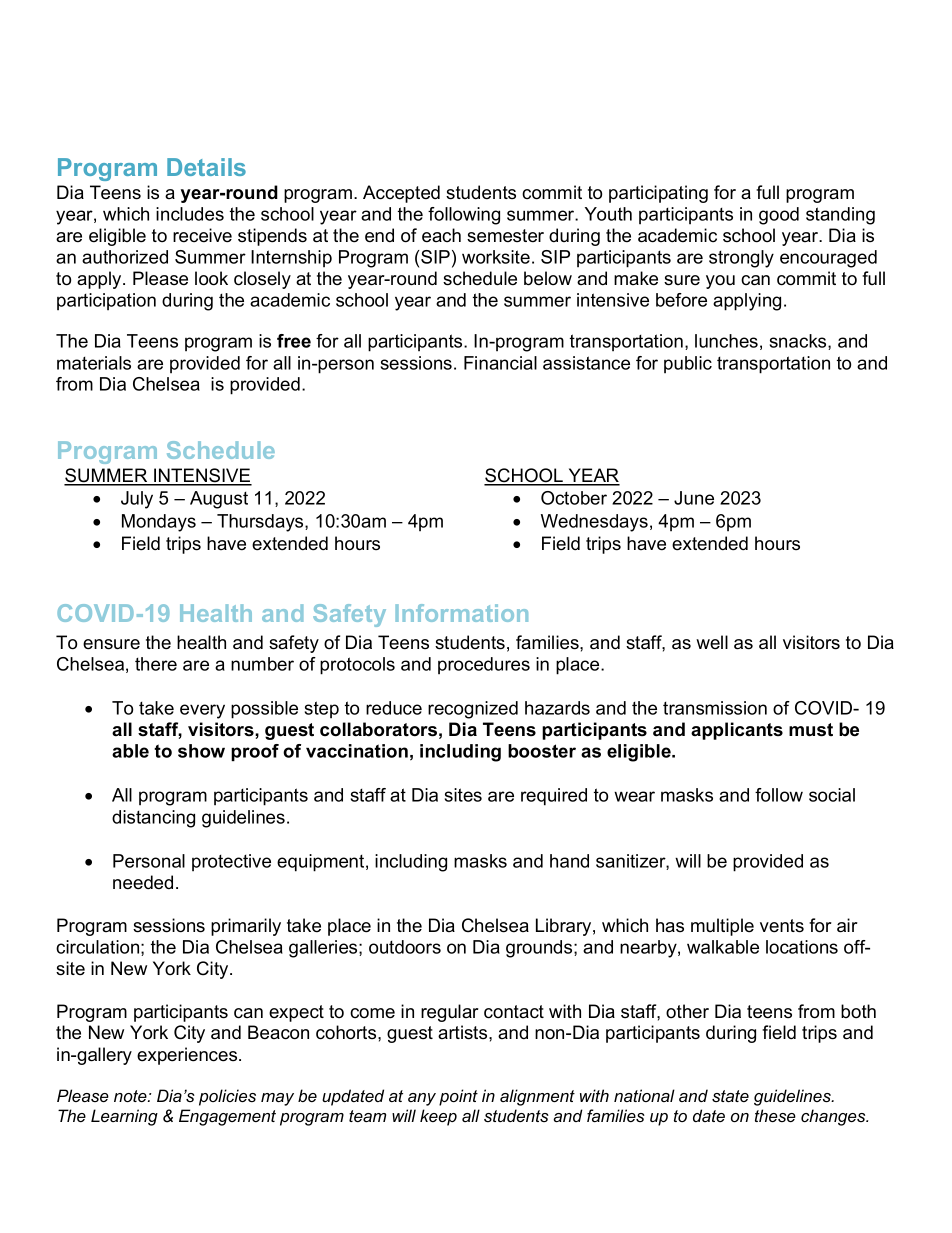  Describe the element at coordinates (484, 665) in the screenshot. I see `procedures` at that location.
